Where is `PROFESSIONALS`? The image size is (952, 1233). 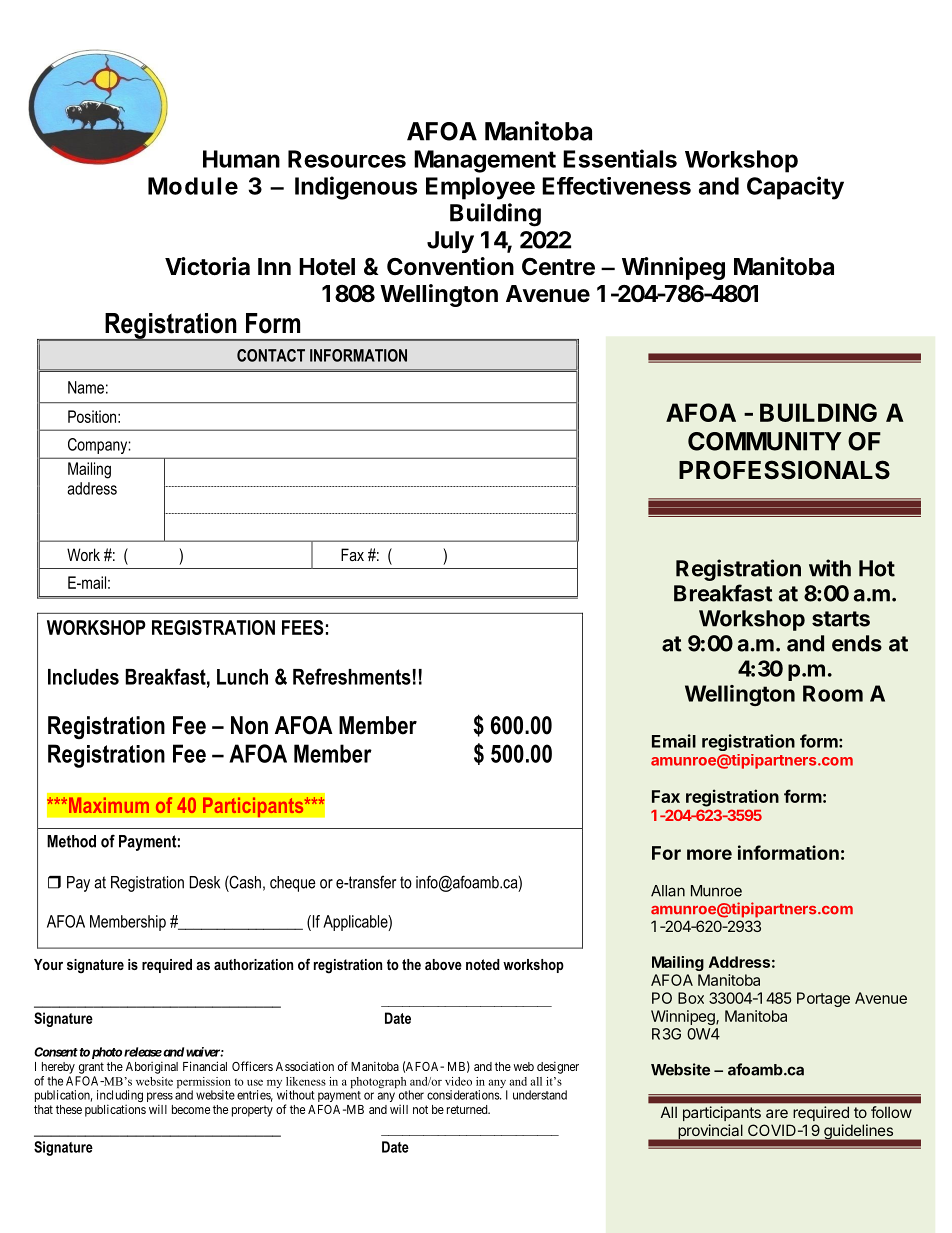 PROFESSIONALS is located at coordinates (784, 470).
